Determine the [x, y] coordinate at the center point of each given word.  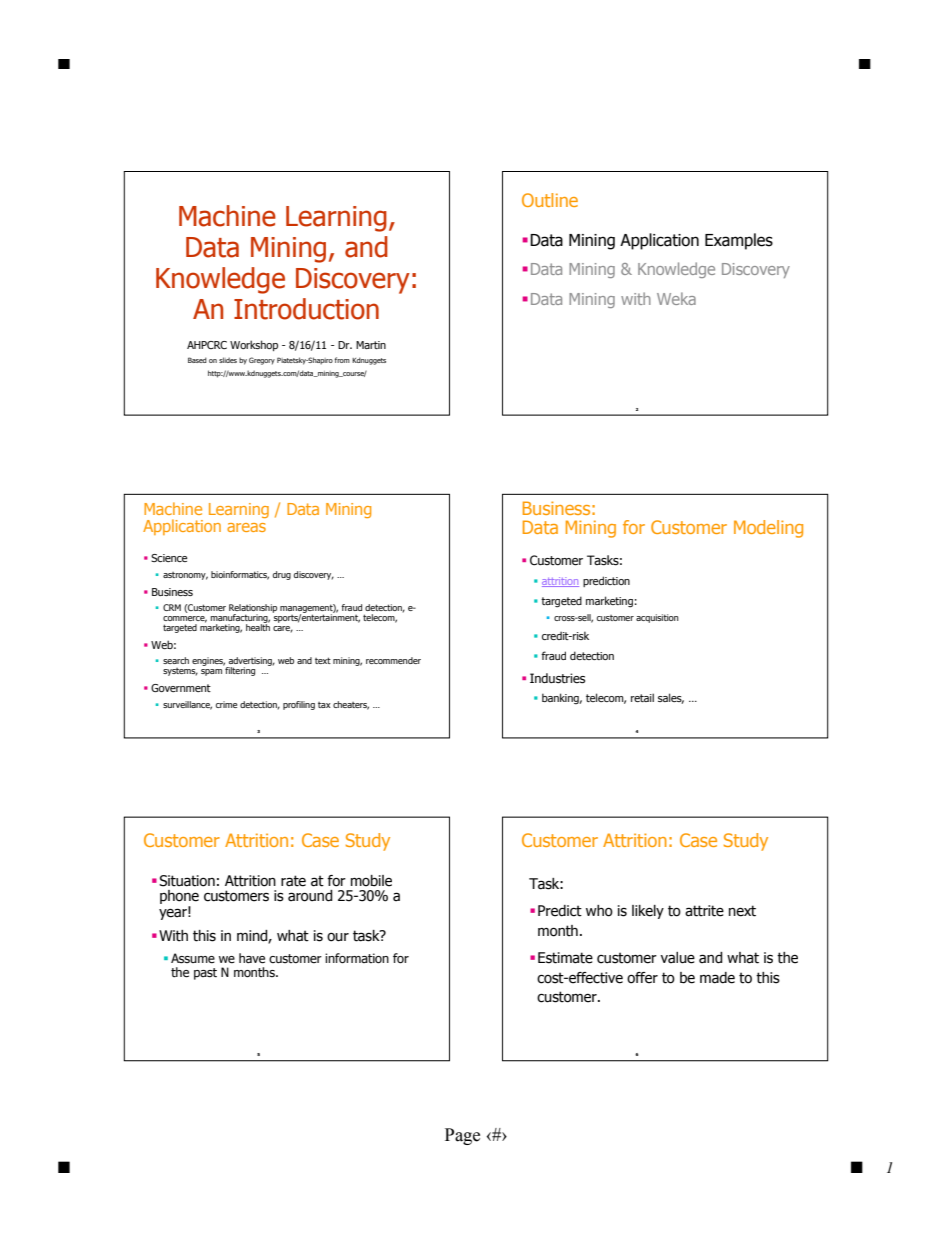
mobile [371, 881]
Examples [739, 241]
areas [246, 527]
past [205, 974]
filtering [239, 670]
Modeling [768, 529]
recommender [393, 660]
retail [642, 697]
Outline [550, 200]
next [742, 911]
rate [293, 881]
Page [462, 1136]
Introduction [306, 309]
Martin [371, 345]
